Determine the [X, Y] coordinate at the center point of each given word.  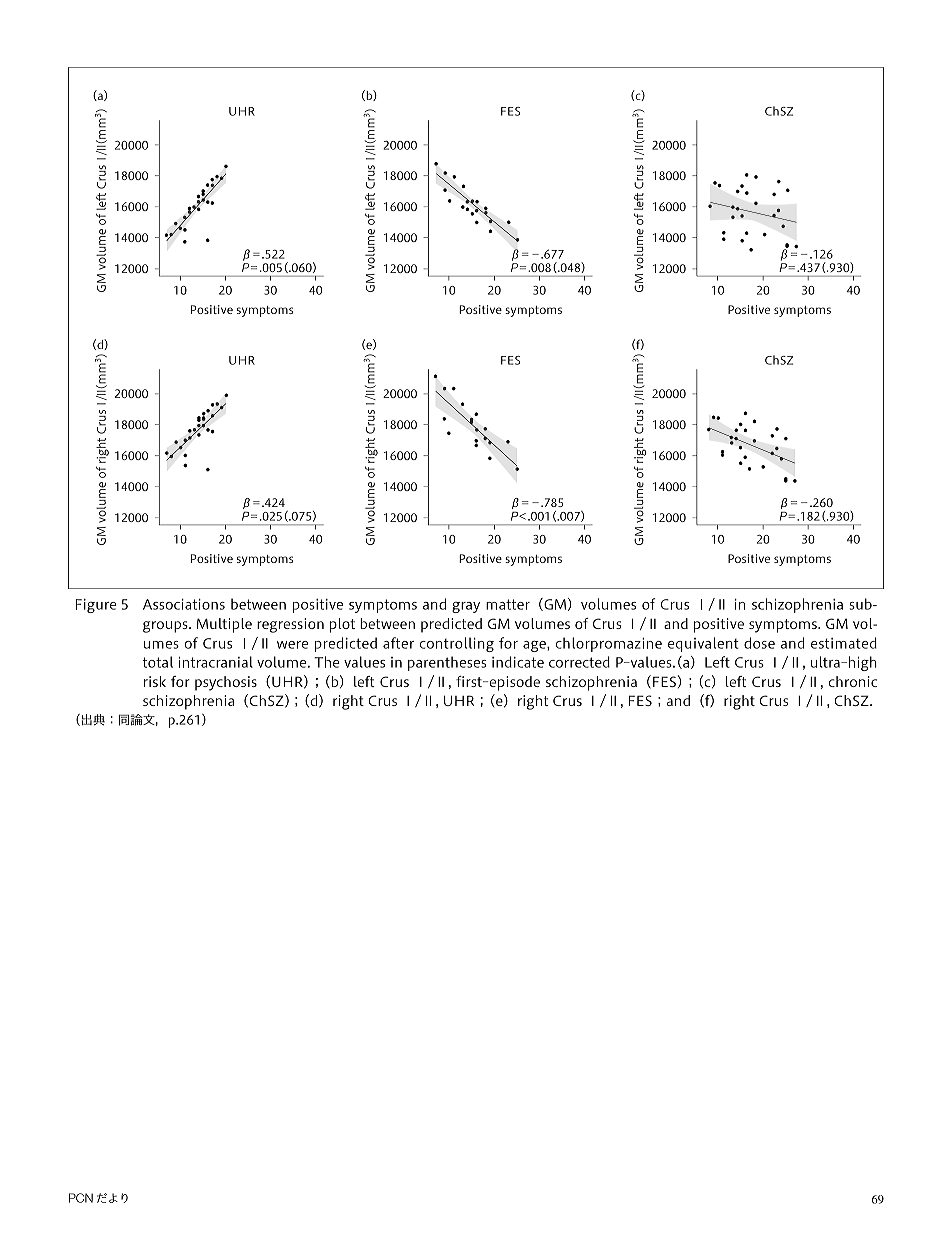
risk [155, 681]
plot [342, 625]
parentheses [447, 663]
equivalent [703, 644]
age [535, 646]
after [398, 643]
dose [759, 643]
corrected [579, 662]
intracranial [216, 662]
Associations [184, 604]
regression [290, 625]
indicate [518, 662]
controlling [457, 644]
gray [466, 607]
